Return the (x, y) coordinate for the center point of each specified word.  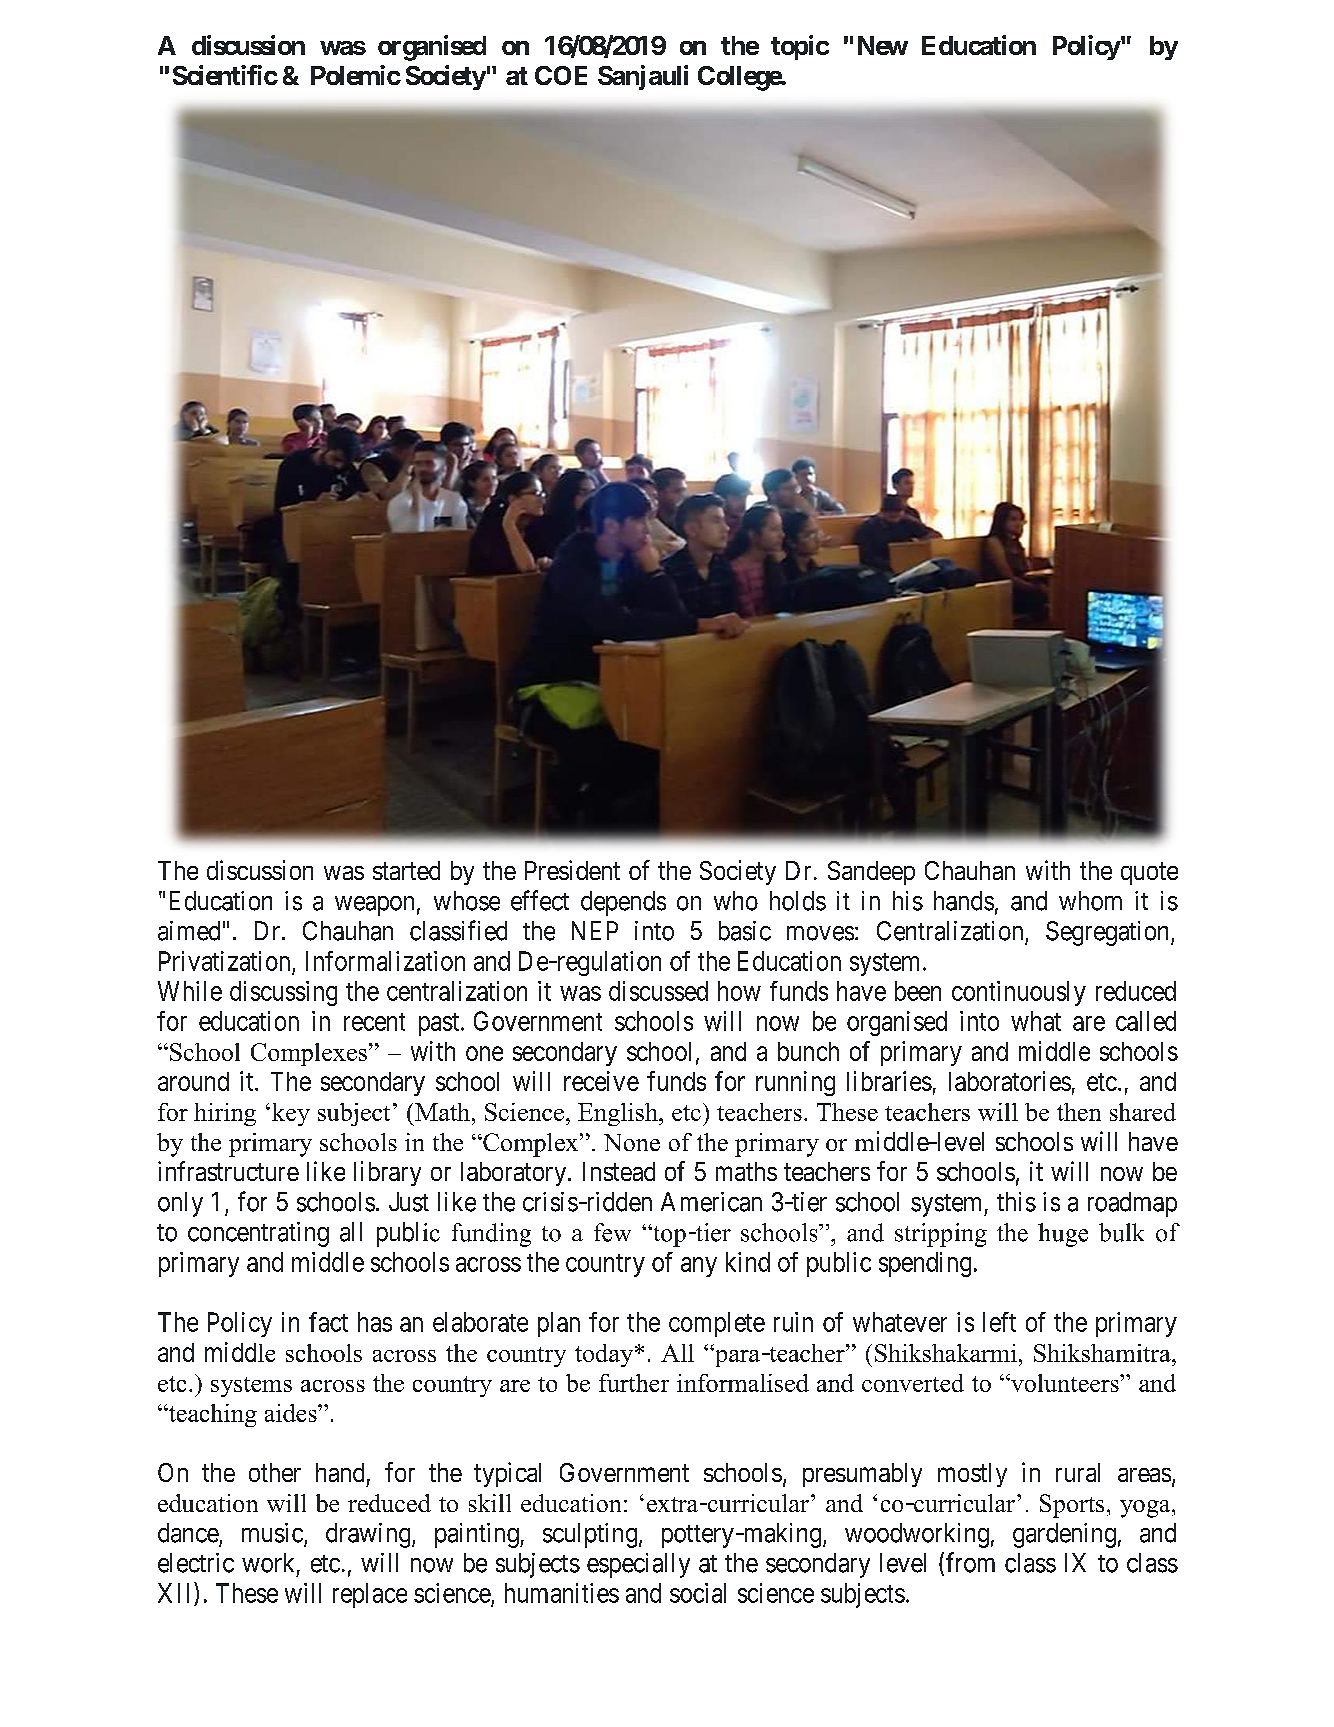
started (406, 870)
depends (623, 903)
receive (601, 1081)
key (291, 1114)
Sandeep (871, 873)
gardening (1064, 1535)
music (272, 1533)
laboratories (1010, 1081)
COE (561, 75)
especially (638, 1565)
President (572, 870)
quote (1149, 873)
